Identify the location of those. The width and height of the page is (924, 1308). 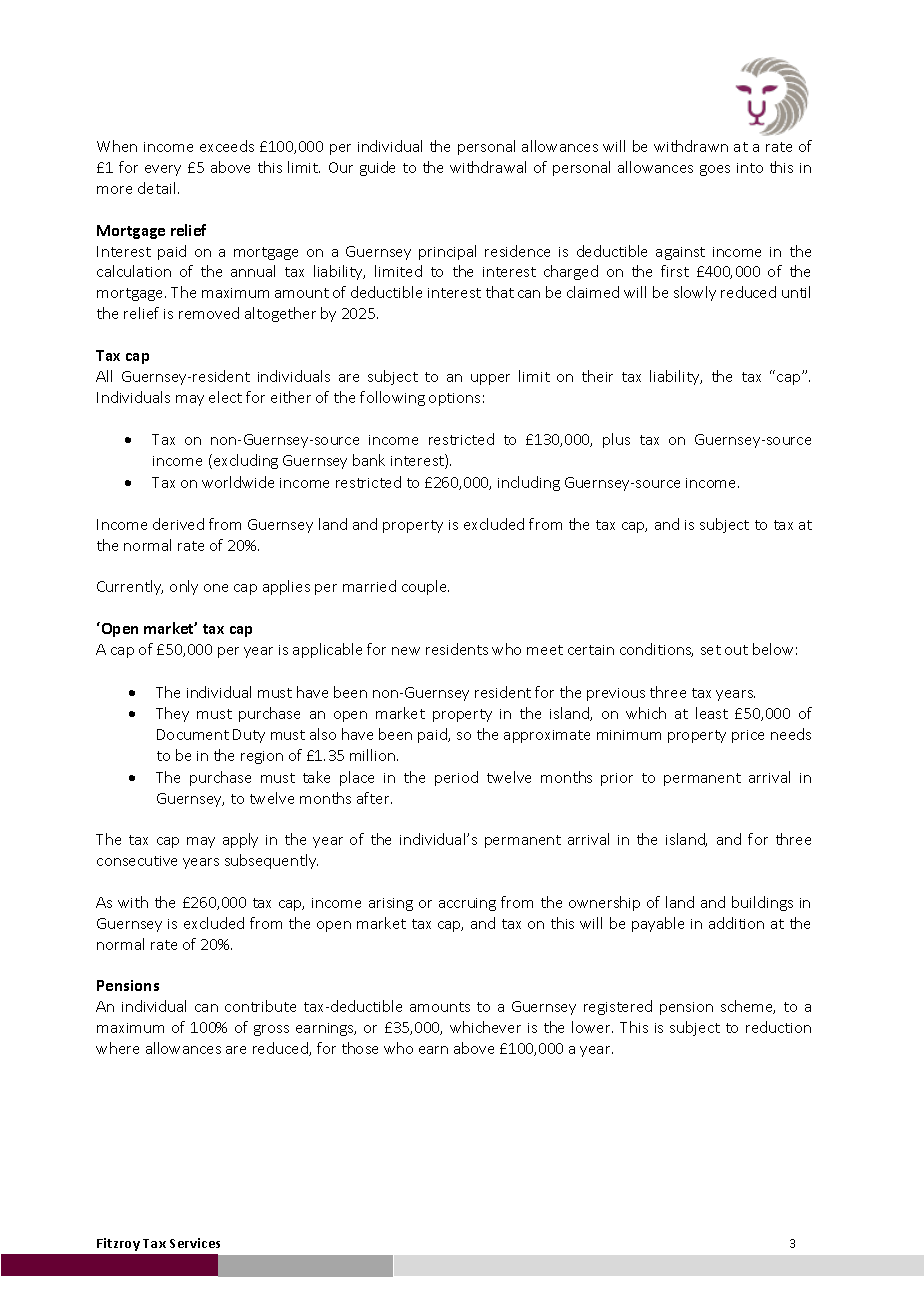
(360, 1048).
